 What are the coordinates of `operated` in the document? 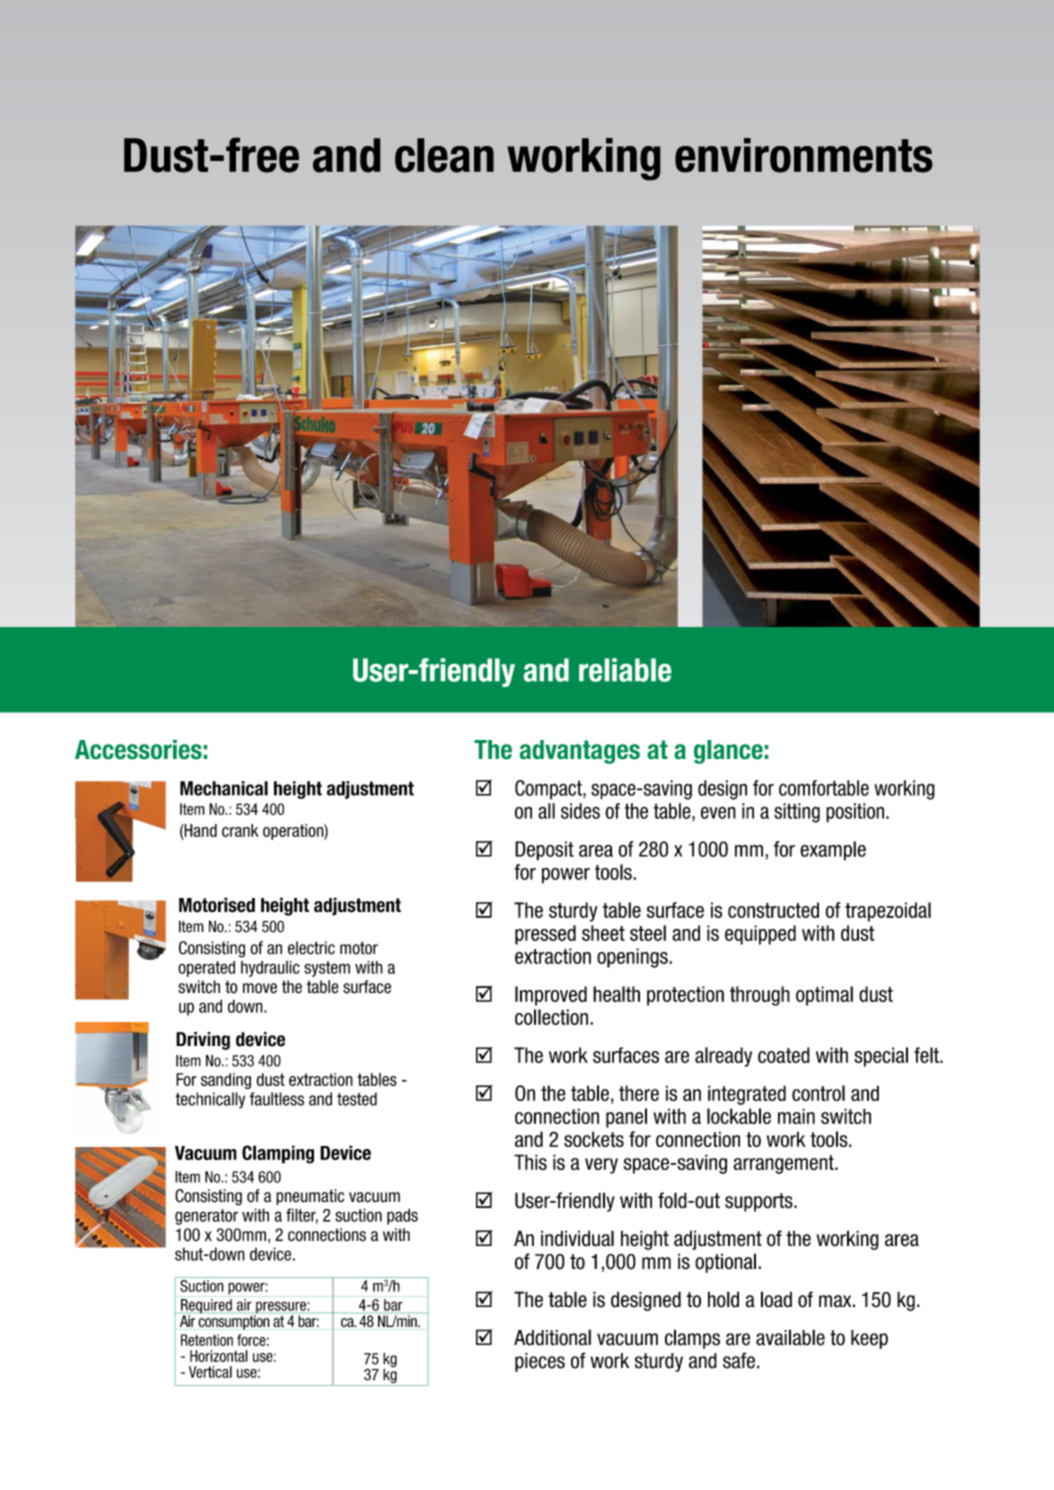 It's located at (206, 969).
